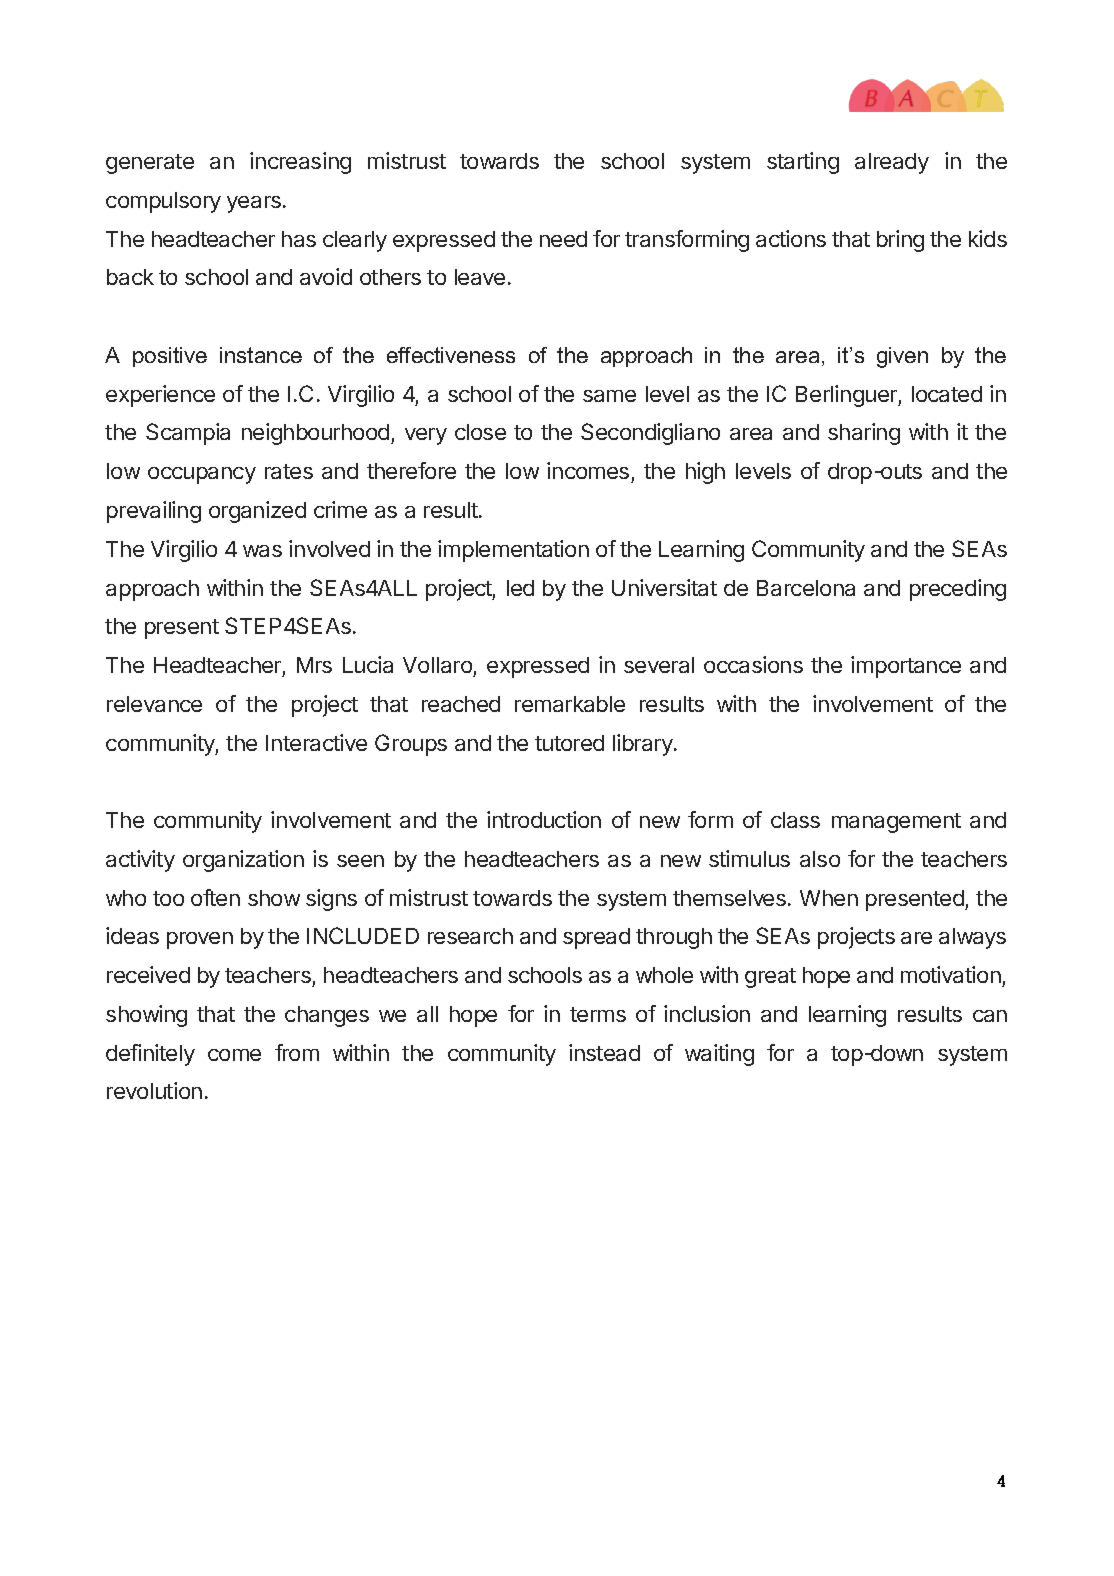  What do you see at coordinates (609, 396) in the page?
I see `same` at bounding box center [609, 396].
